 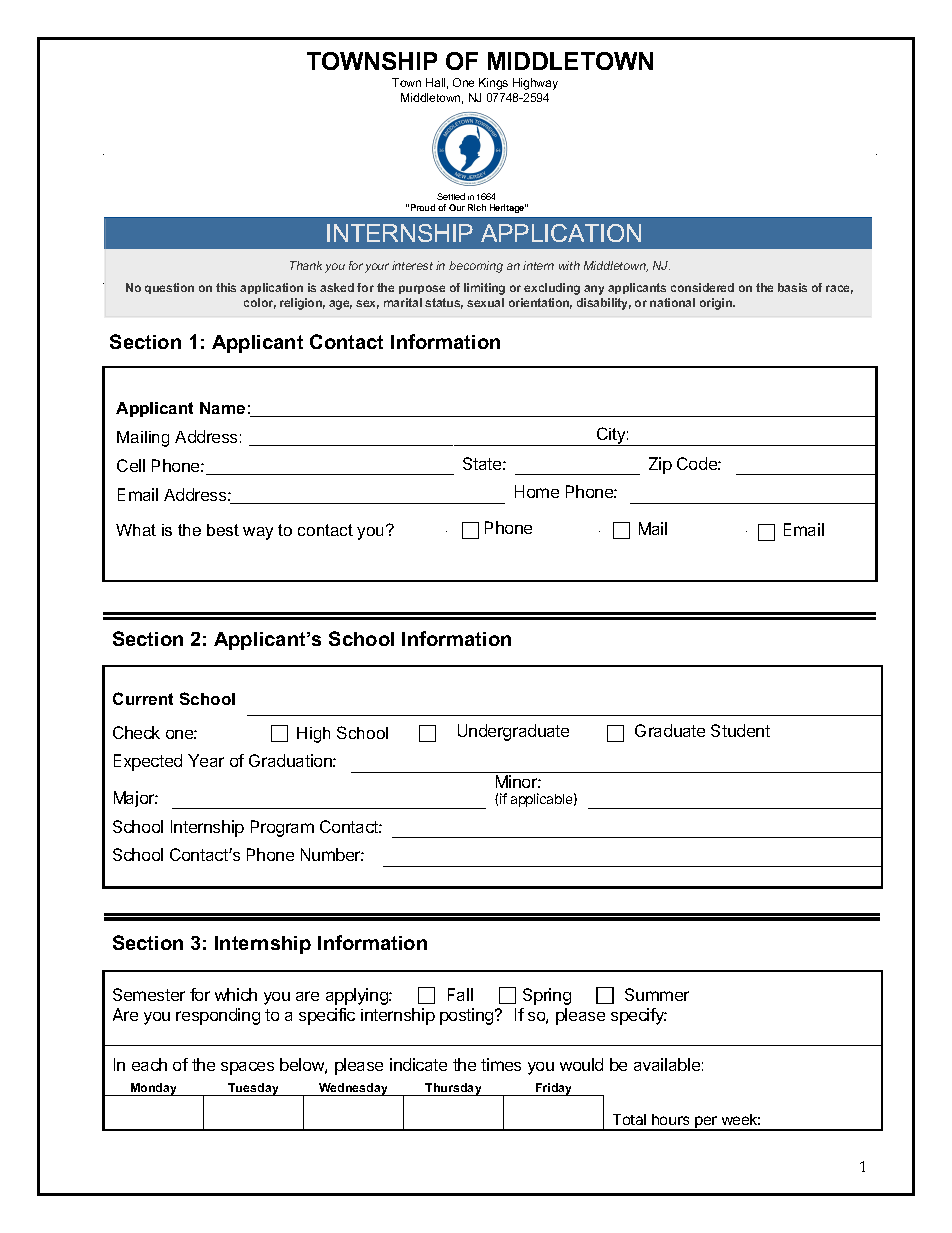 I want to click on Summer, so click(x=657, y=994).
